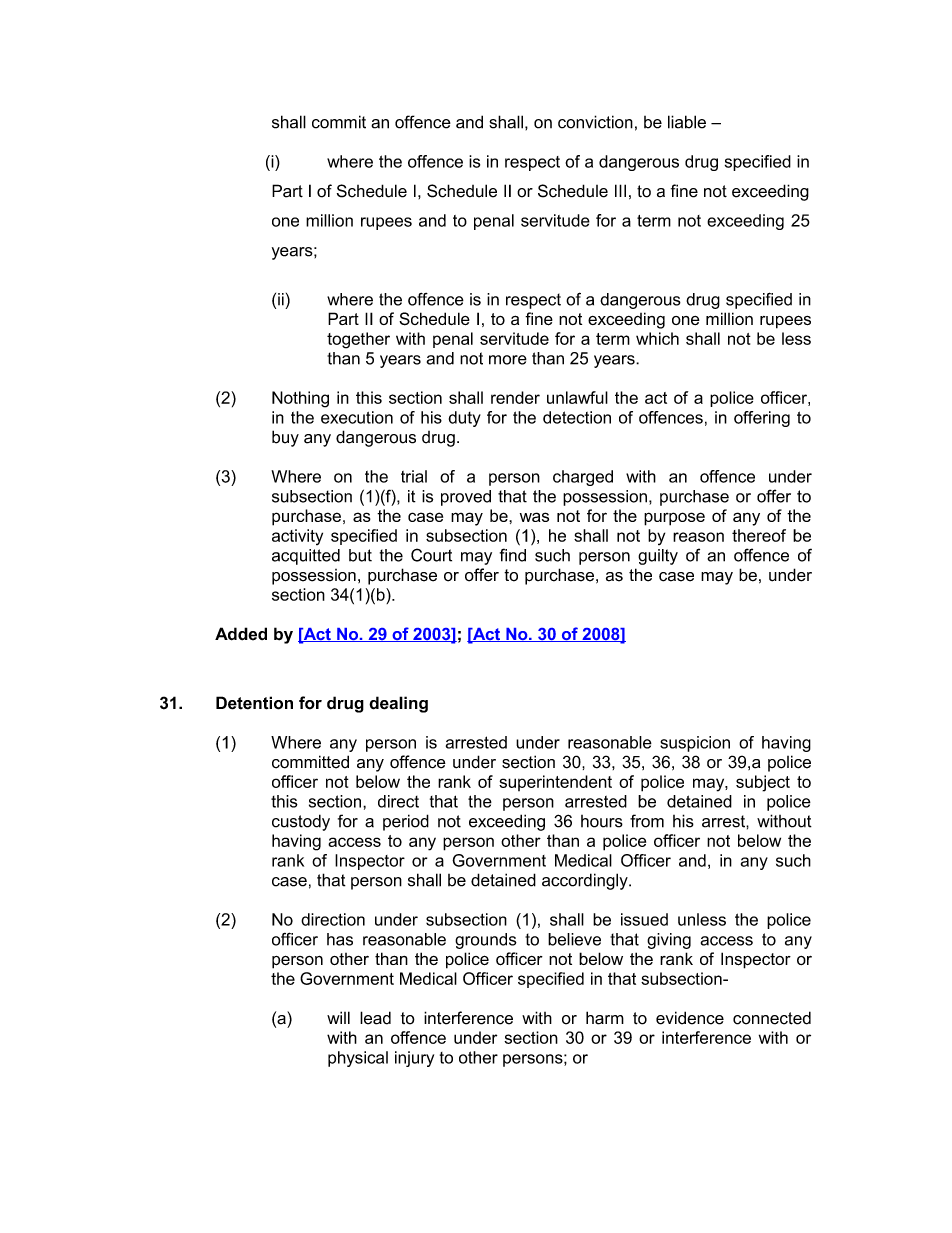 The width and height of the document is (952, 1233). What do you see at coordinates (358, 340) in the document?
I see `together` at bounding box center [358, 340].
